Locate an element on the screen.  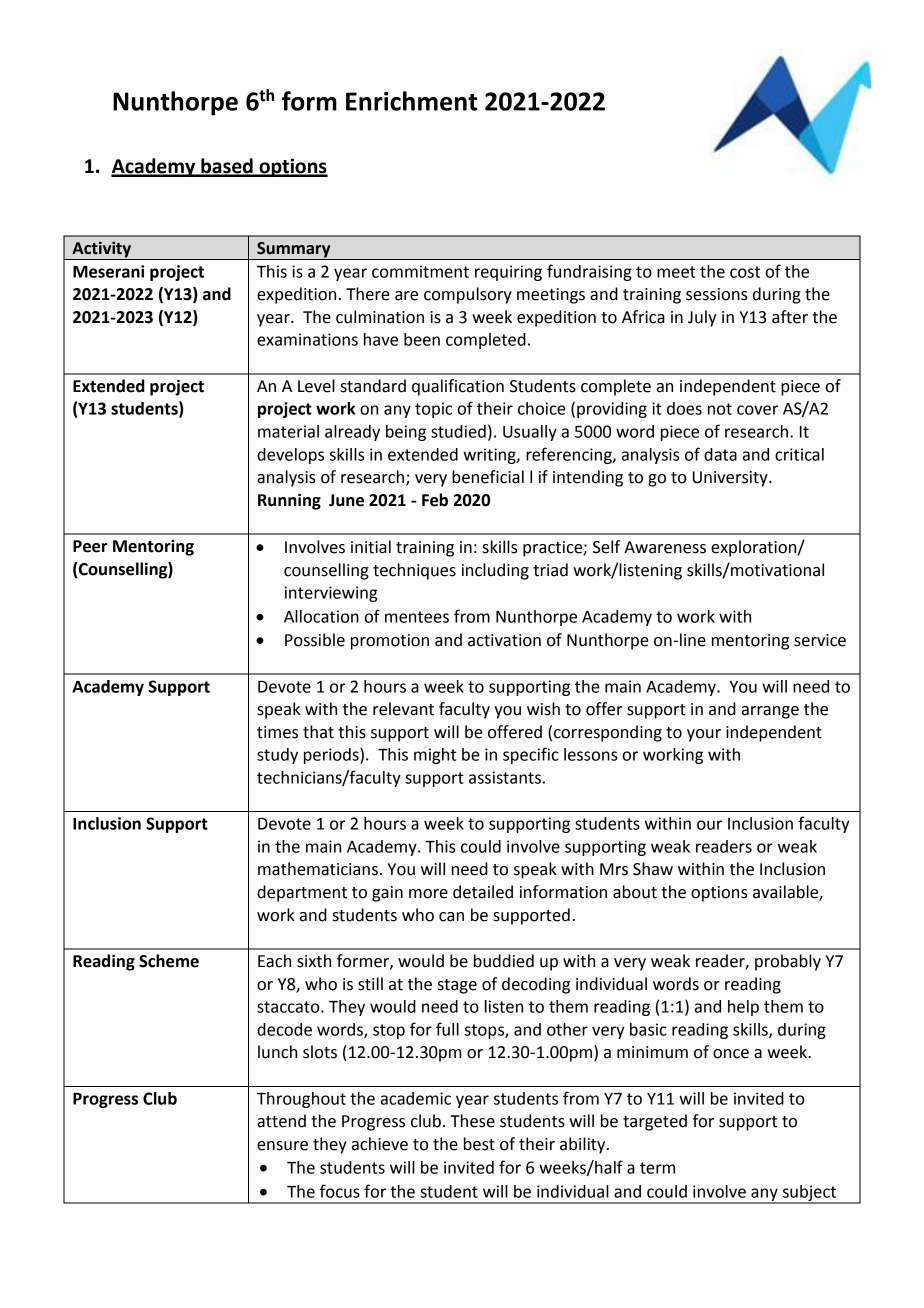
University is located at coordinates (731, 479).
